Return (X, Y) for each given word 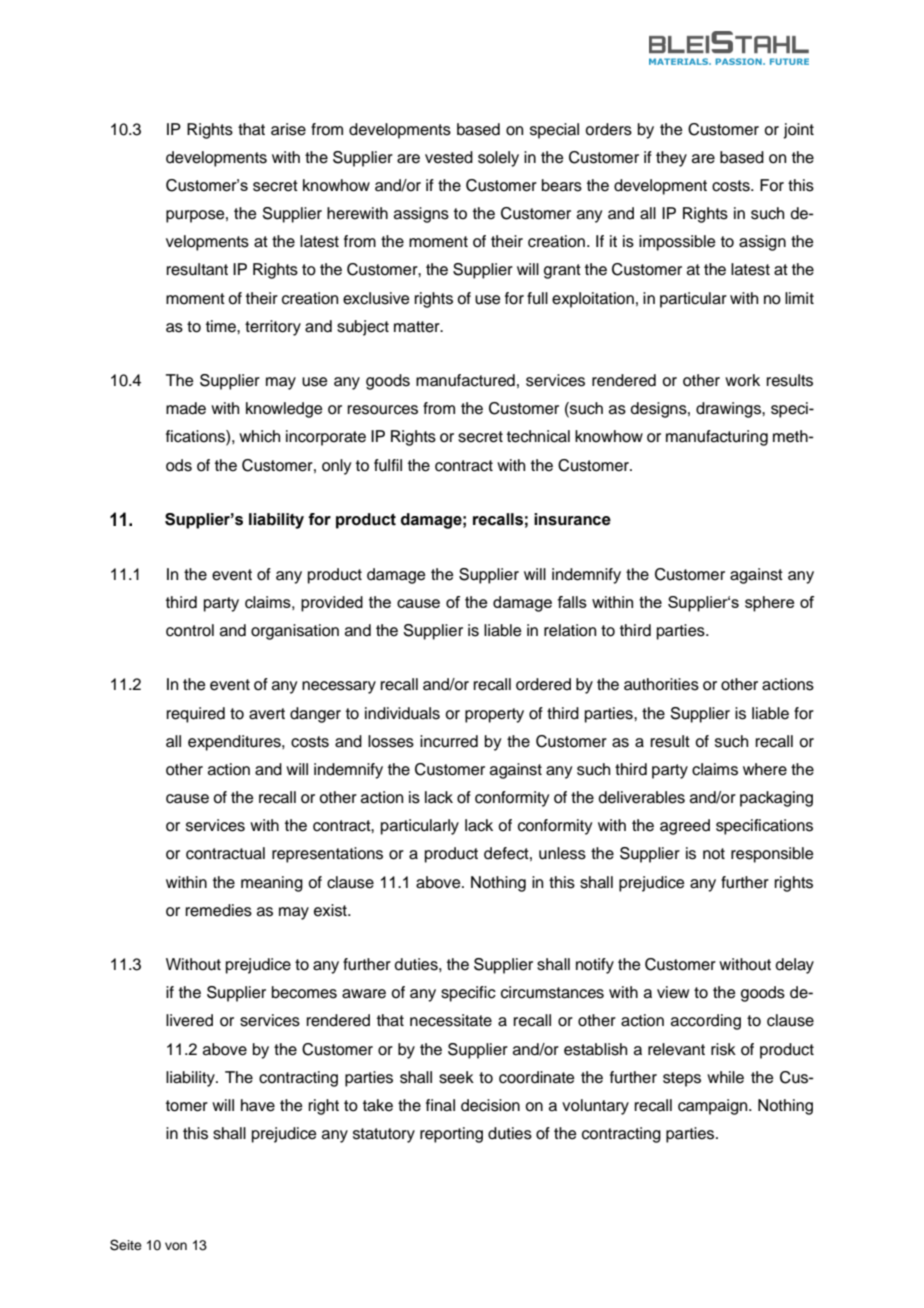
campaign (714, 1107)
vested (449, 157)
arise (288, 129)
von (176, 1246)
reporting (451, 1135)
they (671, 159)
